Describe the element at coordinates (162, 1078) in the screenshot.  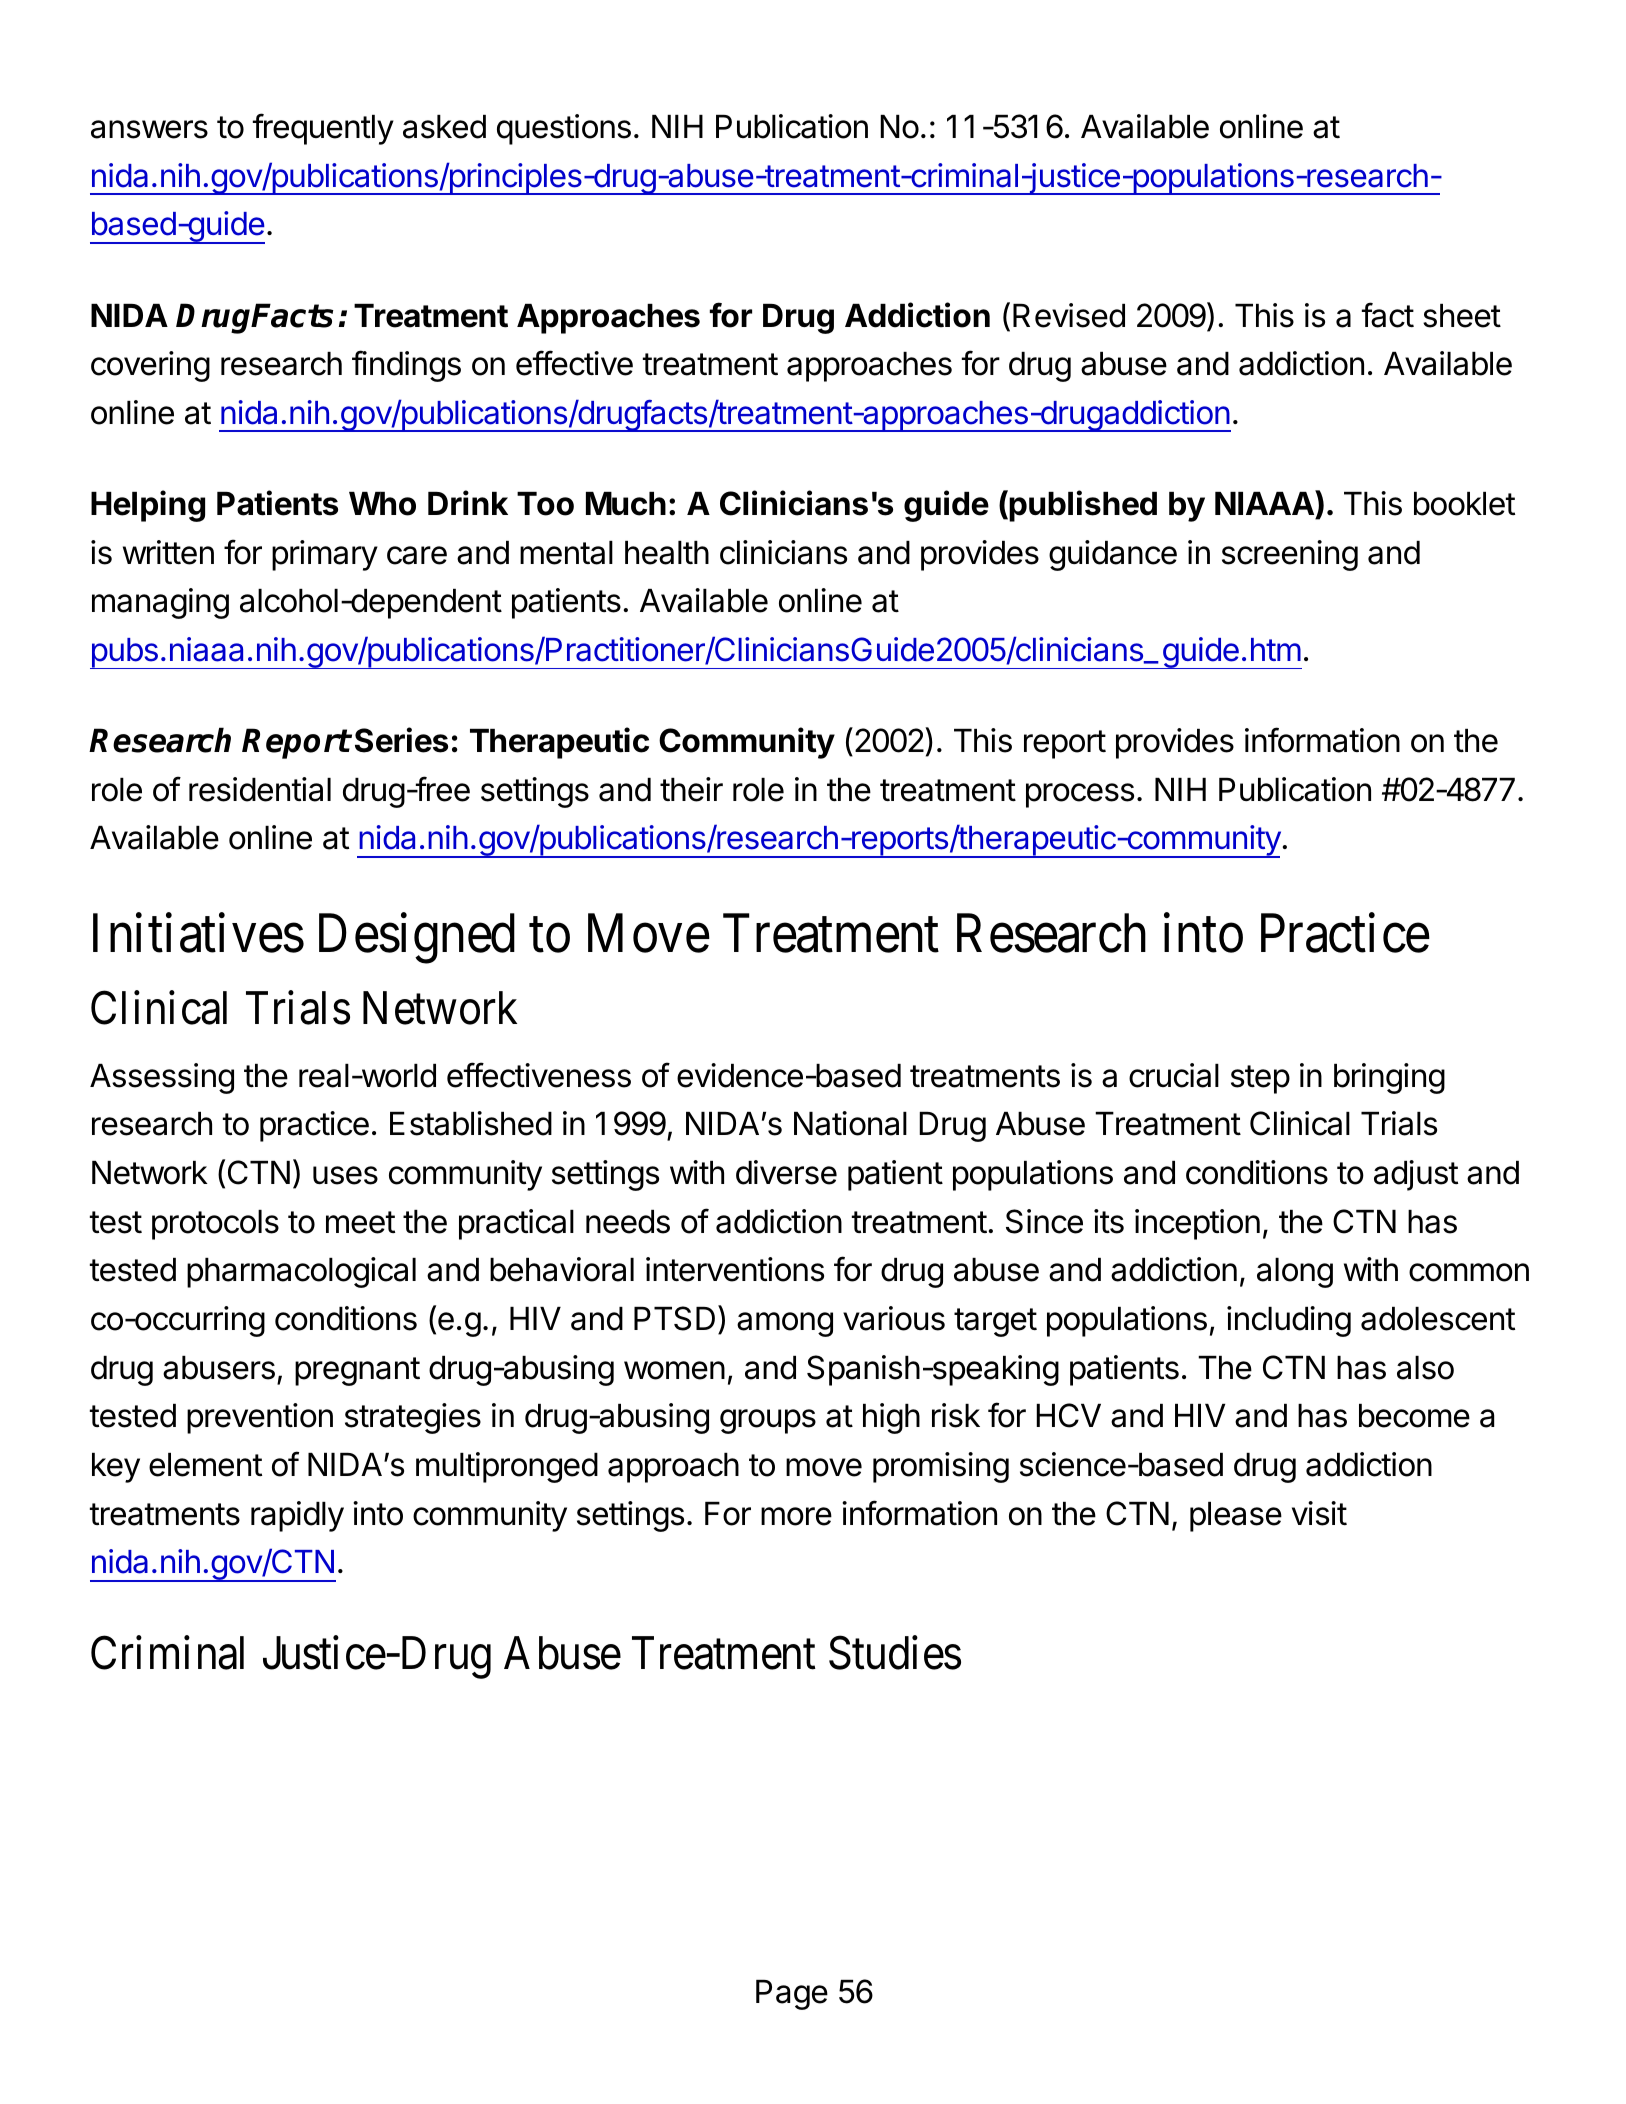
I see `Assessing` at that location.
